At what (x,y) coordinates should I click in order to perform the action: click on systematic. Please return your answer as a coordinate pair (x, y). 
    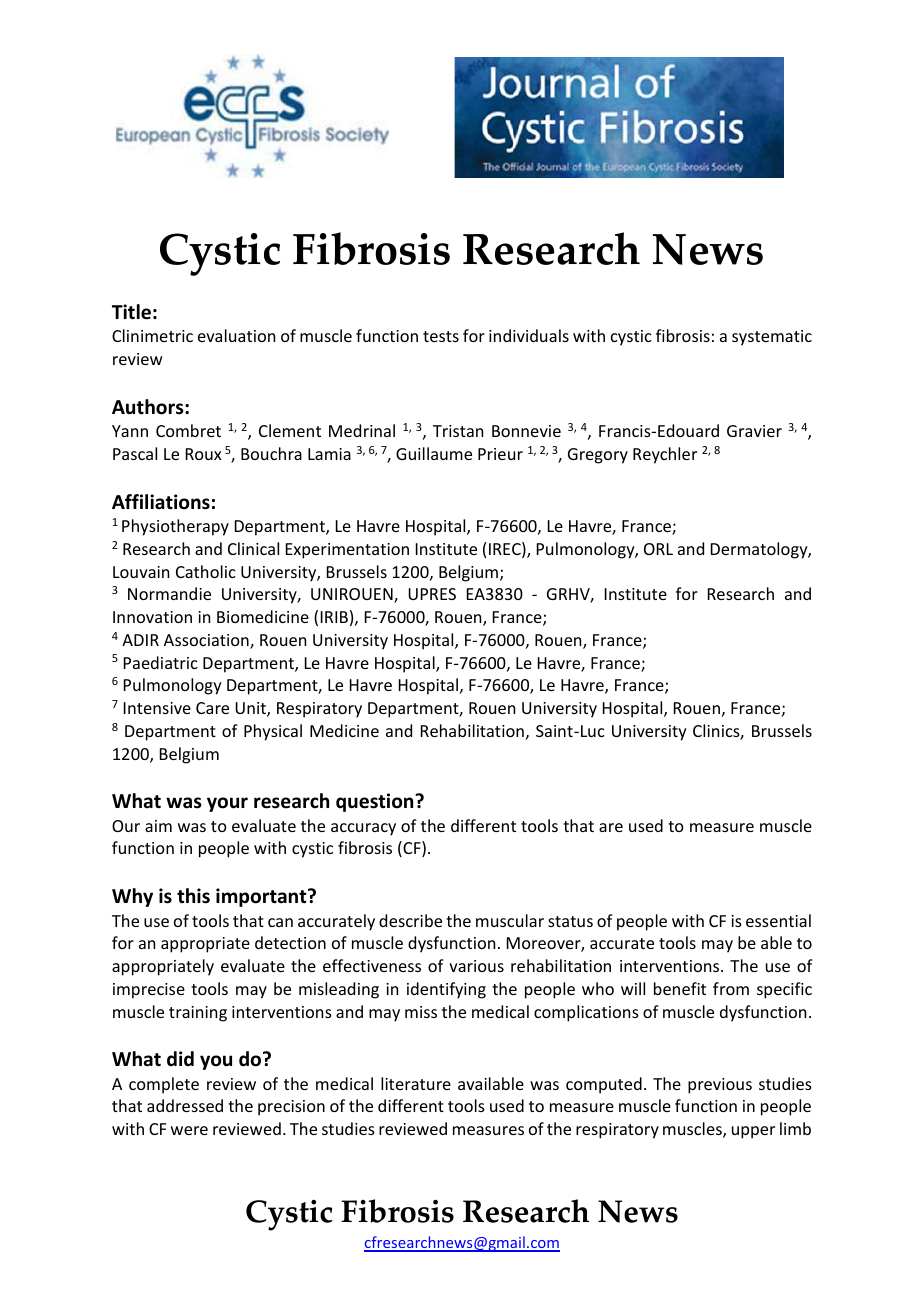
    Looking at the image, I should click on (772, 338).
